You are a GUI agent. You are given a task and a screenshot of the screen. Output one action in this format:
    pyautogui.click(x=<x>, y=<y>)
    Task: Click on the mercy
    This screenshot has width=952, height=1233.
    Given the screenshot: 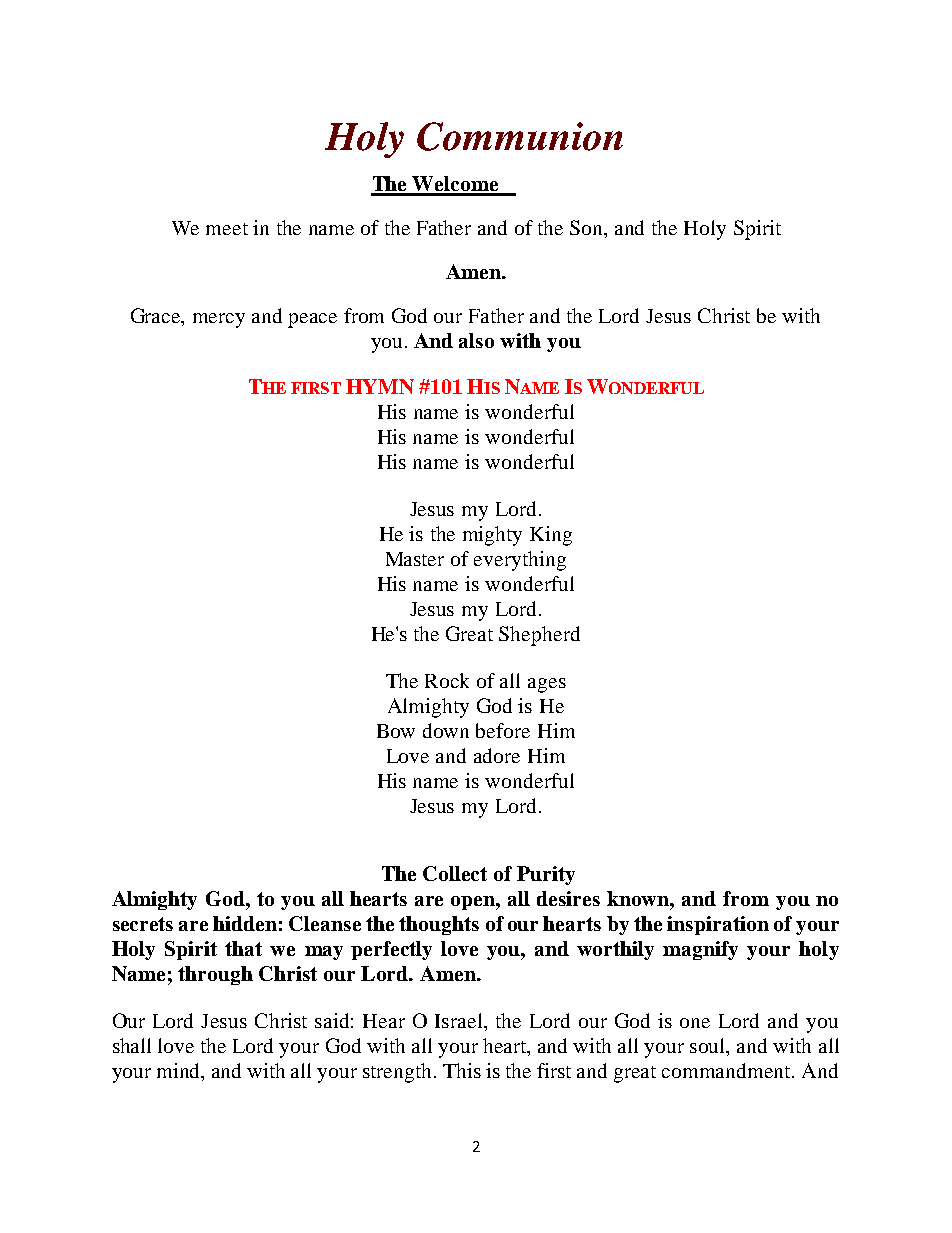 What is the action you would take?
    pyautogui.click(x=219, y=320)
